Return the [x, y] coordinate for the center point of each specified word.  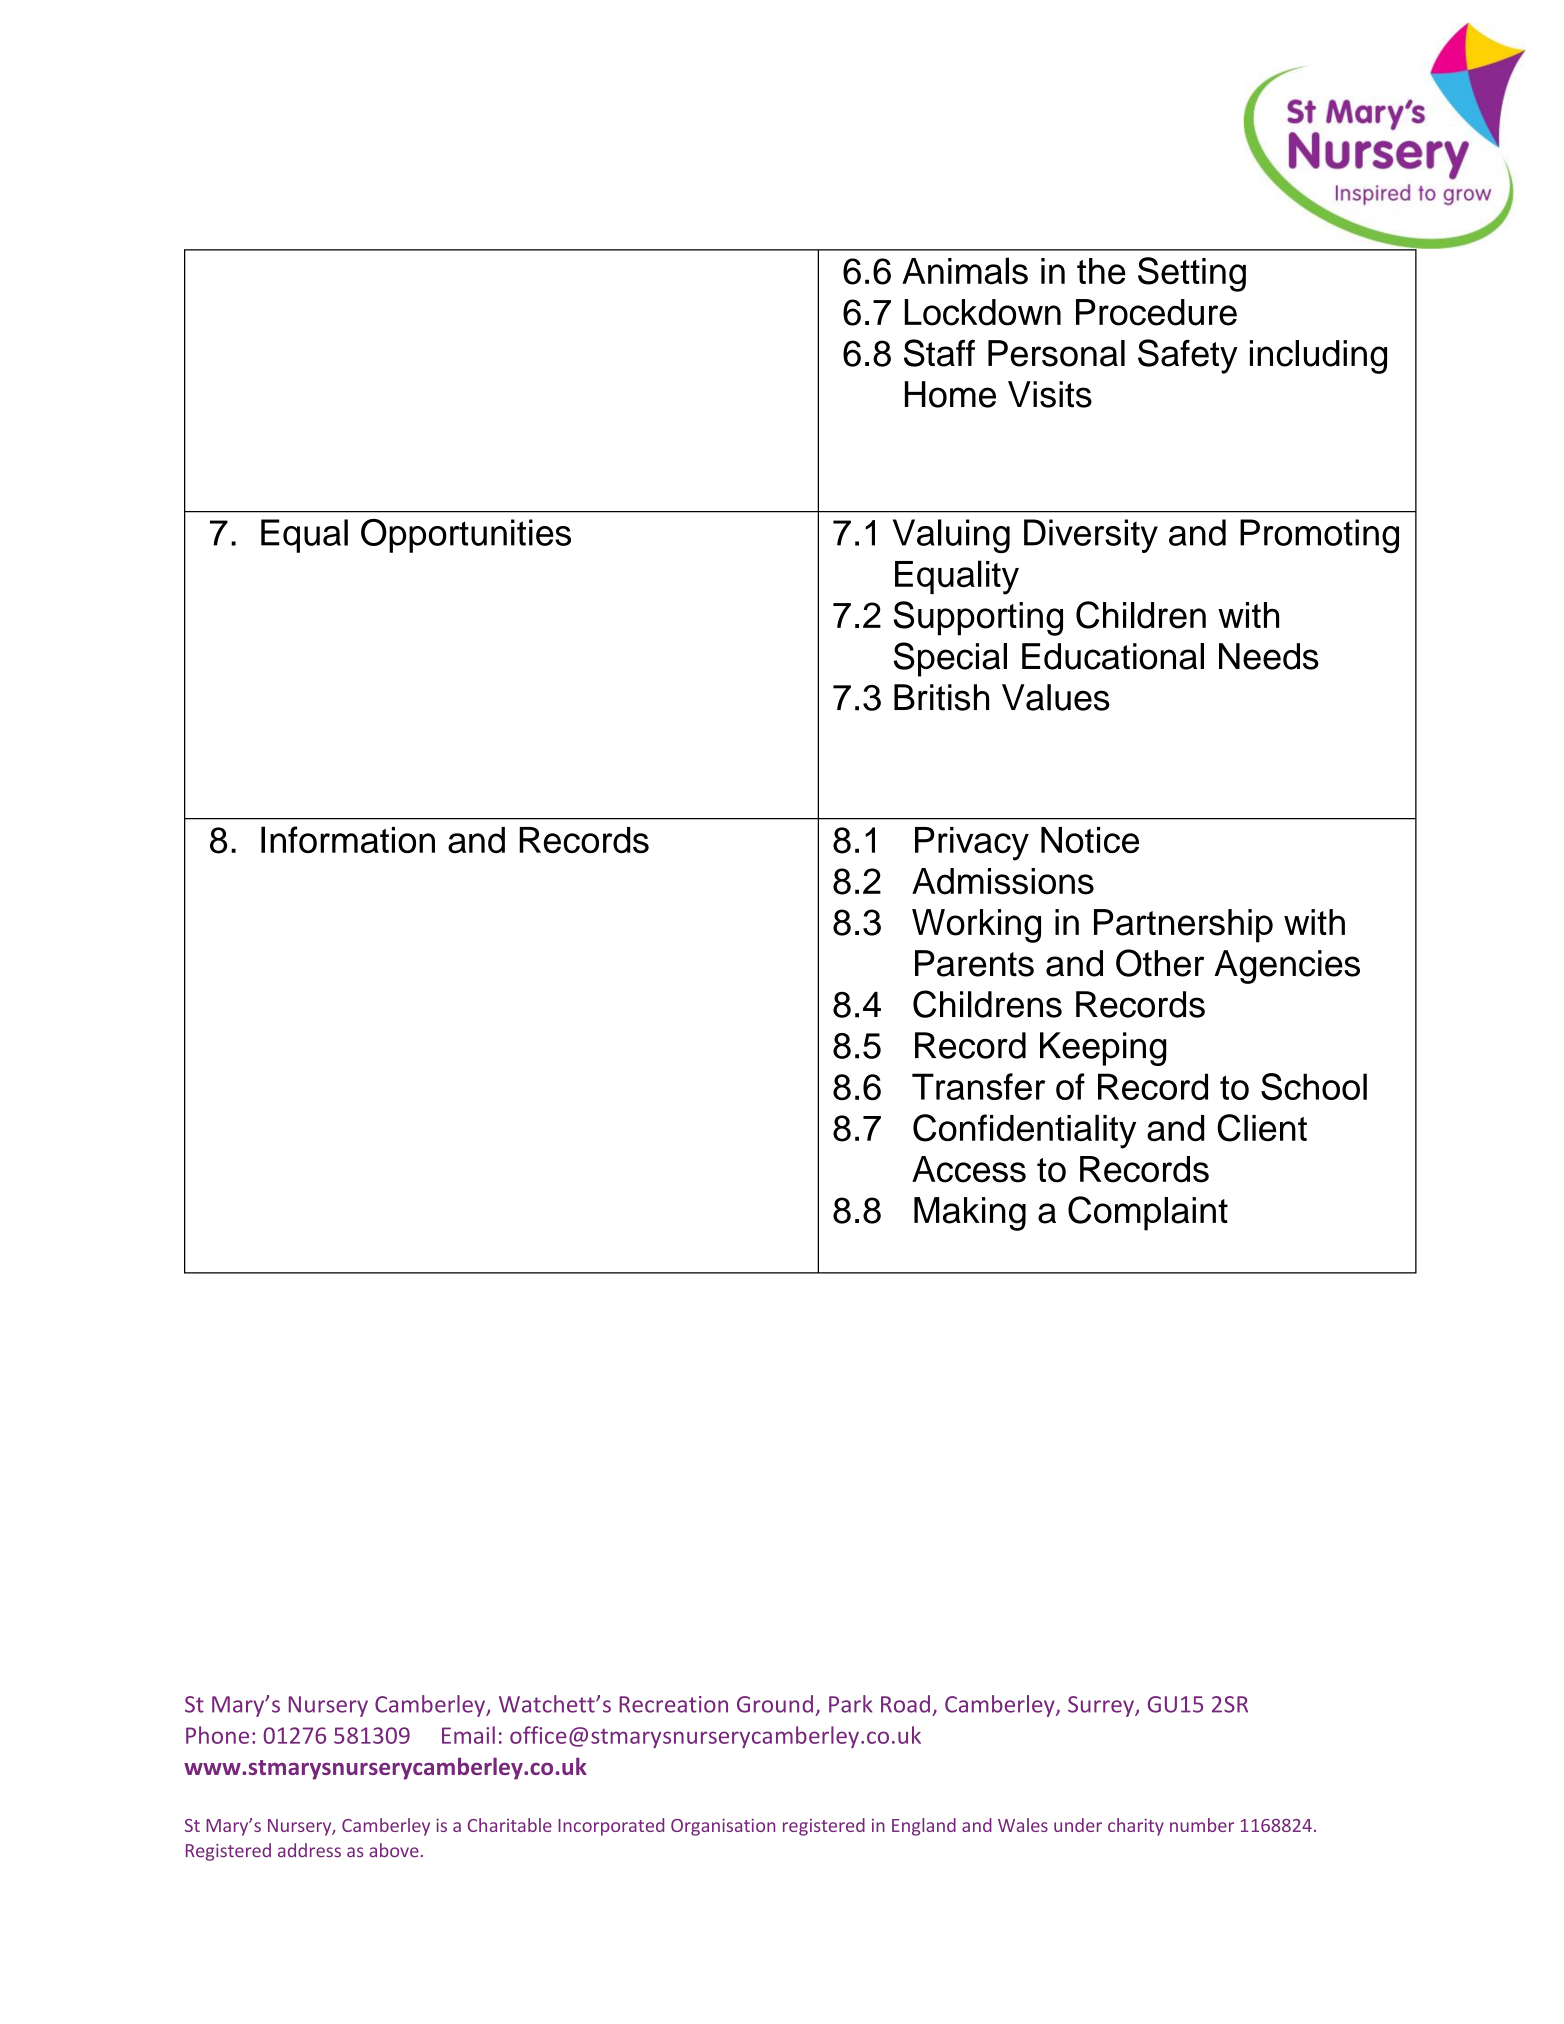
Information [348, 839]
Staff [939, 353]
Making [970, 1214]
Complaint [1148, 1213]
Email [468, 1735]
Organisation [723, 1827]
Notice [1090, 840]
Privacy [972, 844]
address [309, 1850]
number [1202, 1825]
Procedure [1156, 312]
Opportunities [466, 536]
